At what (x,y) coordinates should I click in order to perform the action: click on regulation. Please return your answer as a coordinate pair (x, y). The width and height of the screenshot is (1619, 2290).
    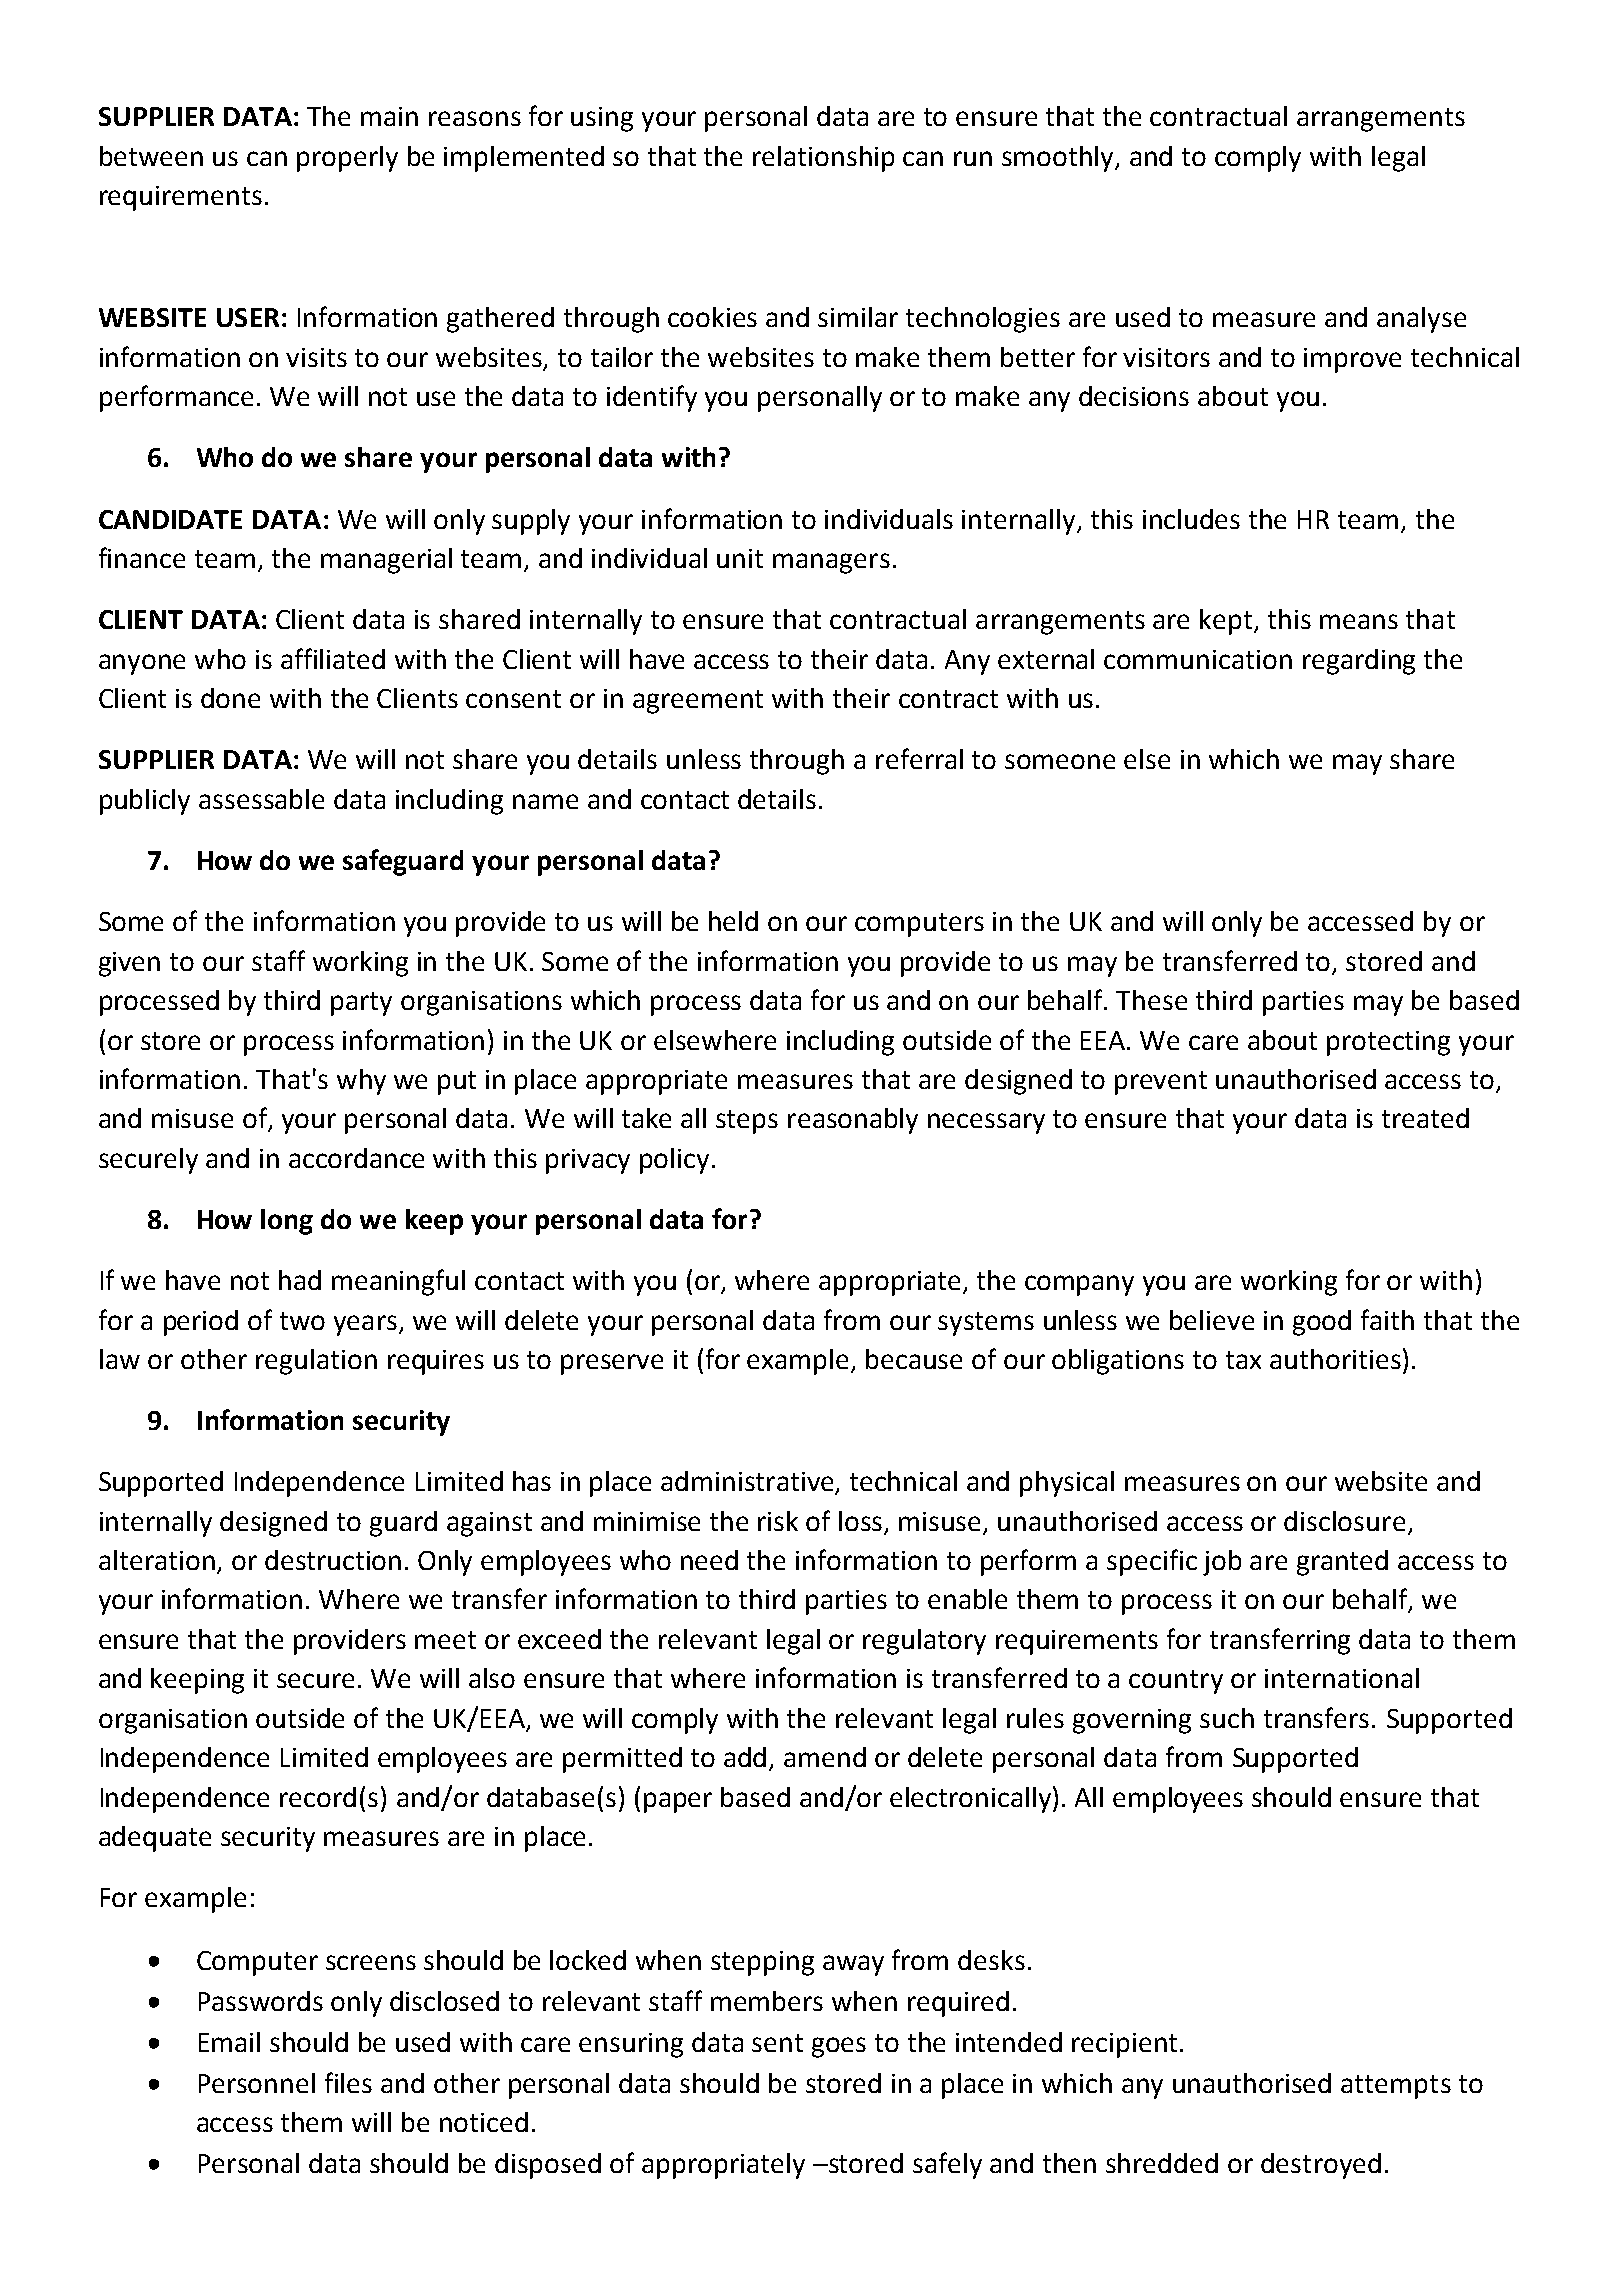
    Looking at the image, I should click on (316, 1362).
